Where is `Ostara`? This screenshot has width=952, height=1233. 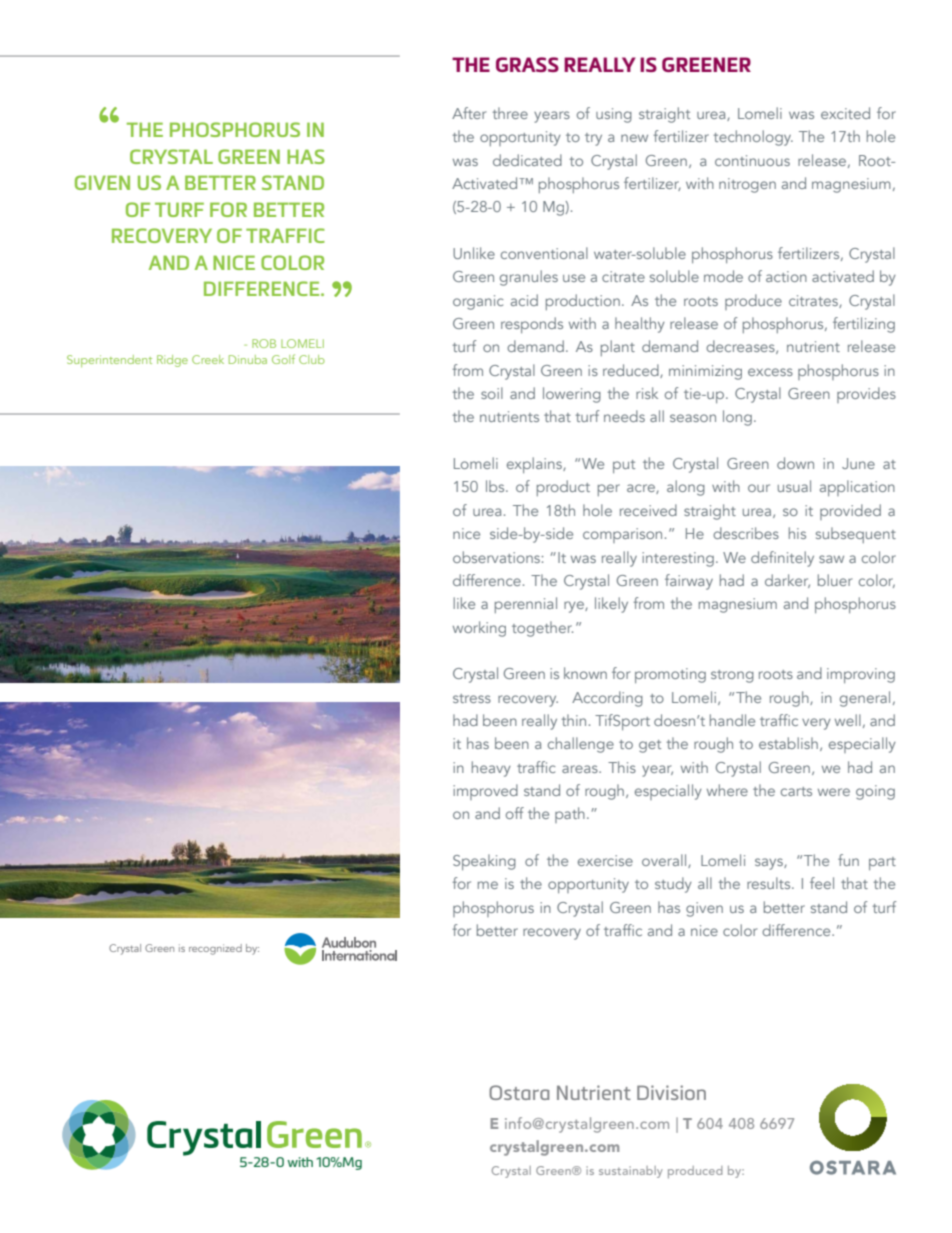
Ostara is located at coordinates (519, 1092).
